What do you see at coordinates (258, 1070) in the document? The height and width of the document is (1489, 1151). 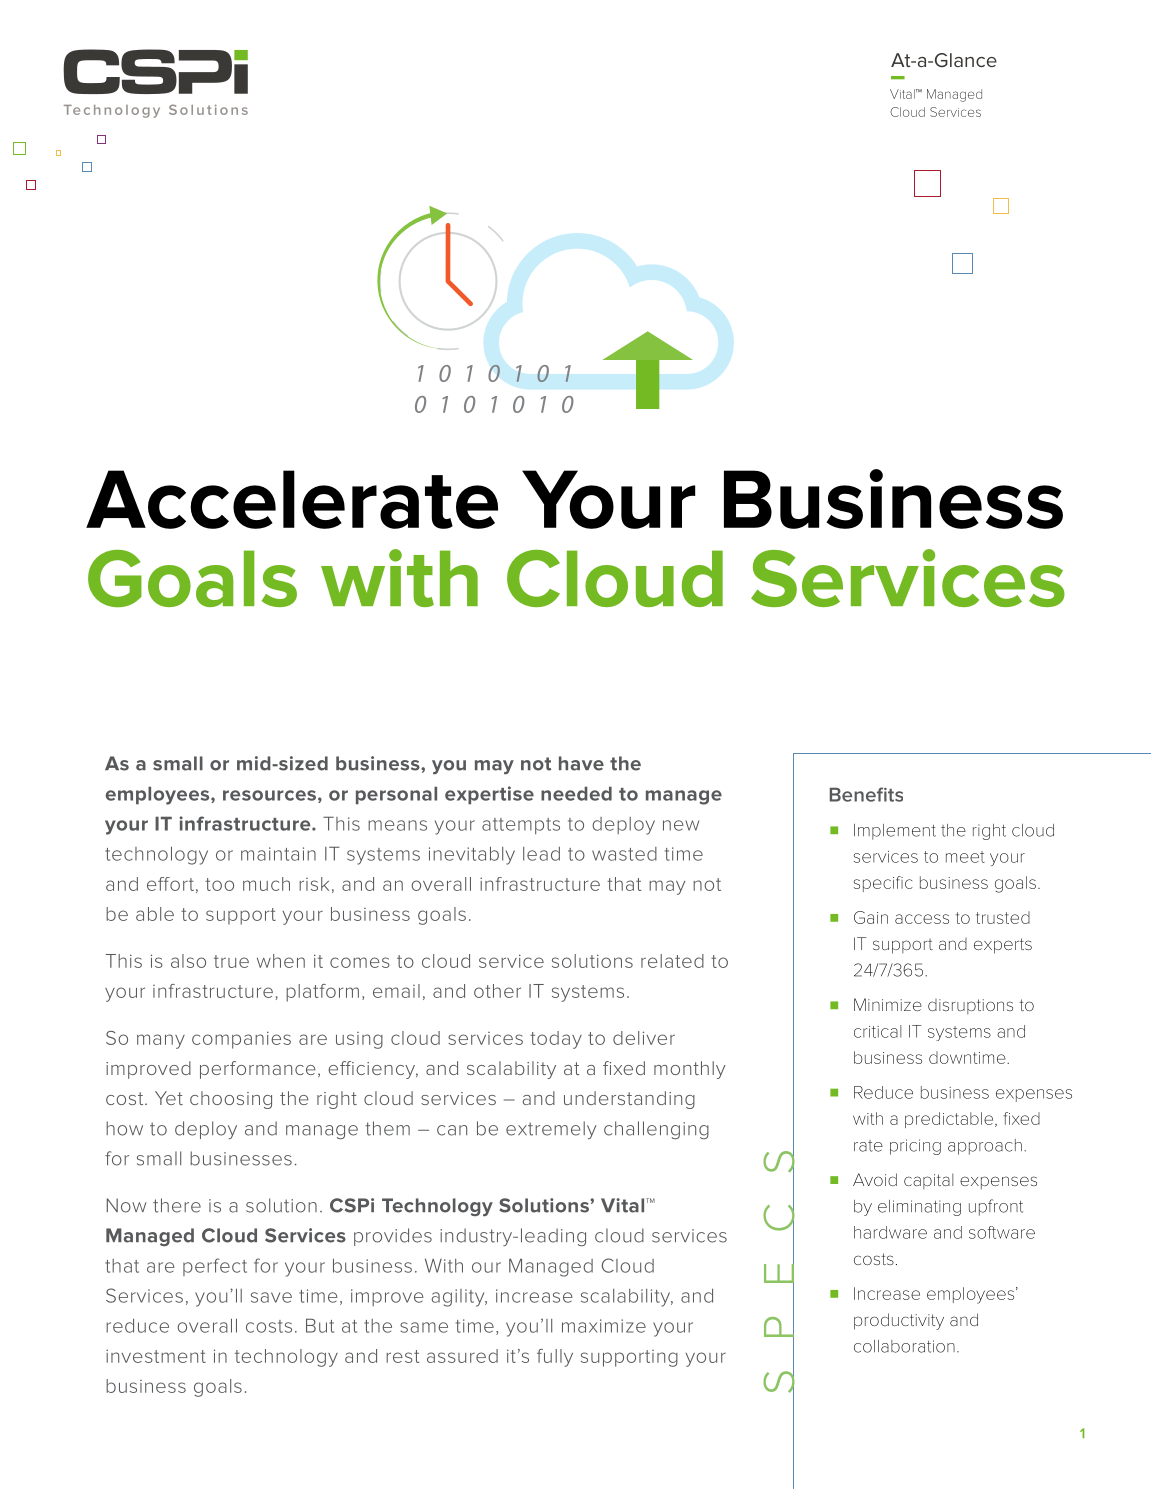 I see `performance` at bounding box center [258, 1070].
